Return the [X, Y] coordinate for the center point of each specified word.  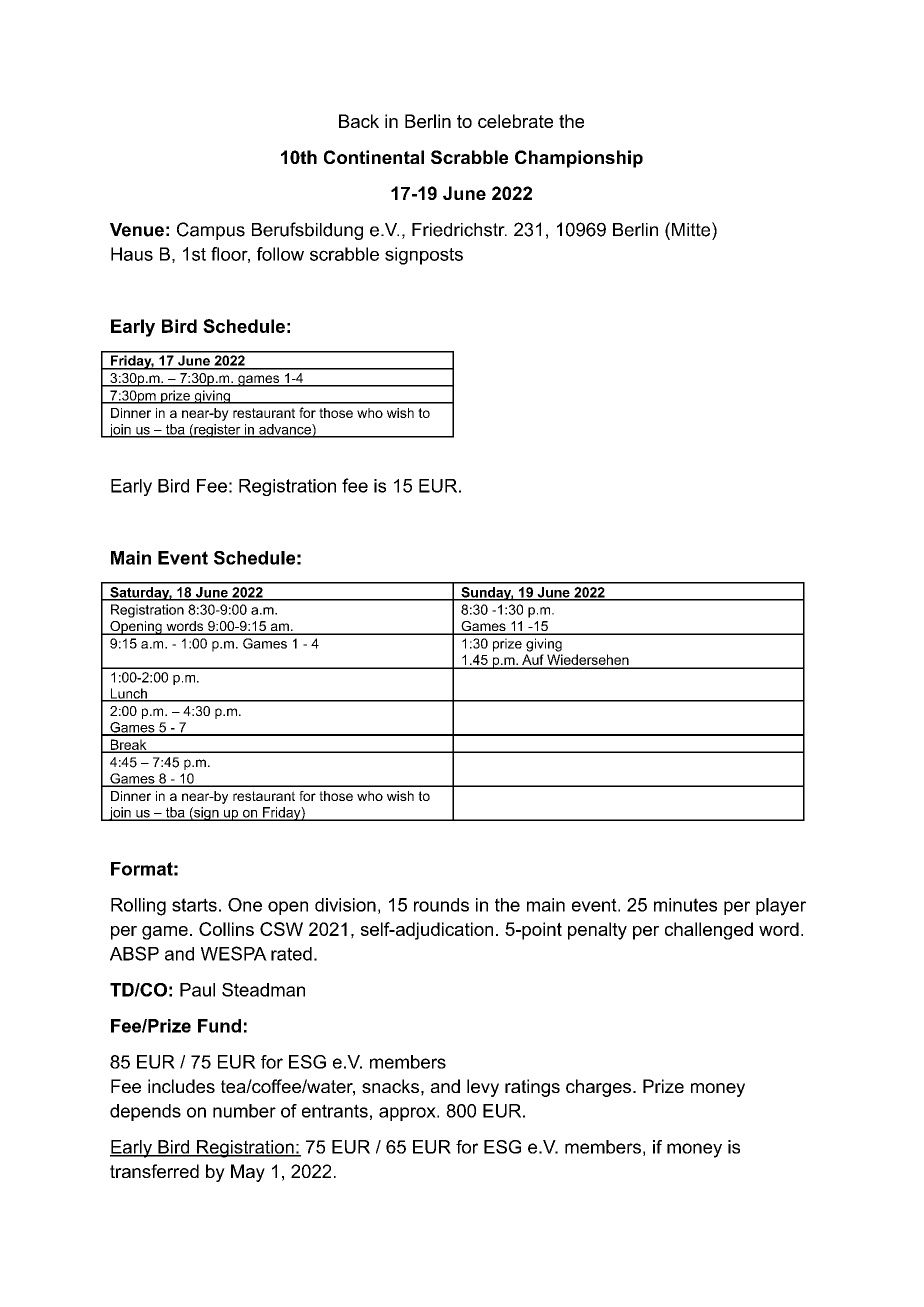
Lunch [128, 694]
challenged [709, 931]
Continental [374, 157]
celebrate [515, 121]
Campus [211, 231]
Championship [579, 159]
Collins [226, 929]
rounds [441, 905]
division [345, 905]
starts [194, 905]
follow [280, 254]
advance [285, 430]
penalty [597, 931]
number [244, 1111]
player [781, 907]
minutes [685, 905]
